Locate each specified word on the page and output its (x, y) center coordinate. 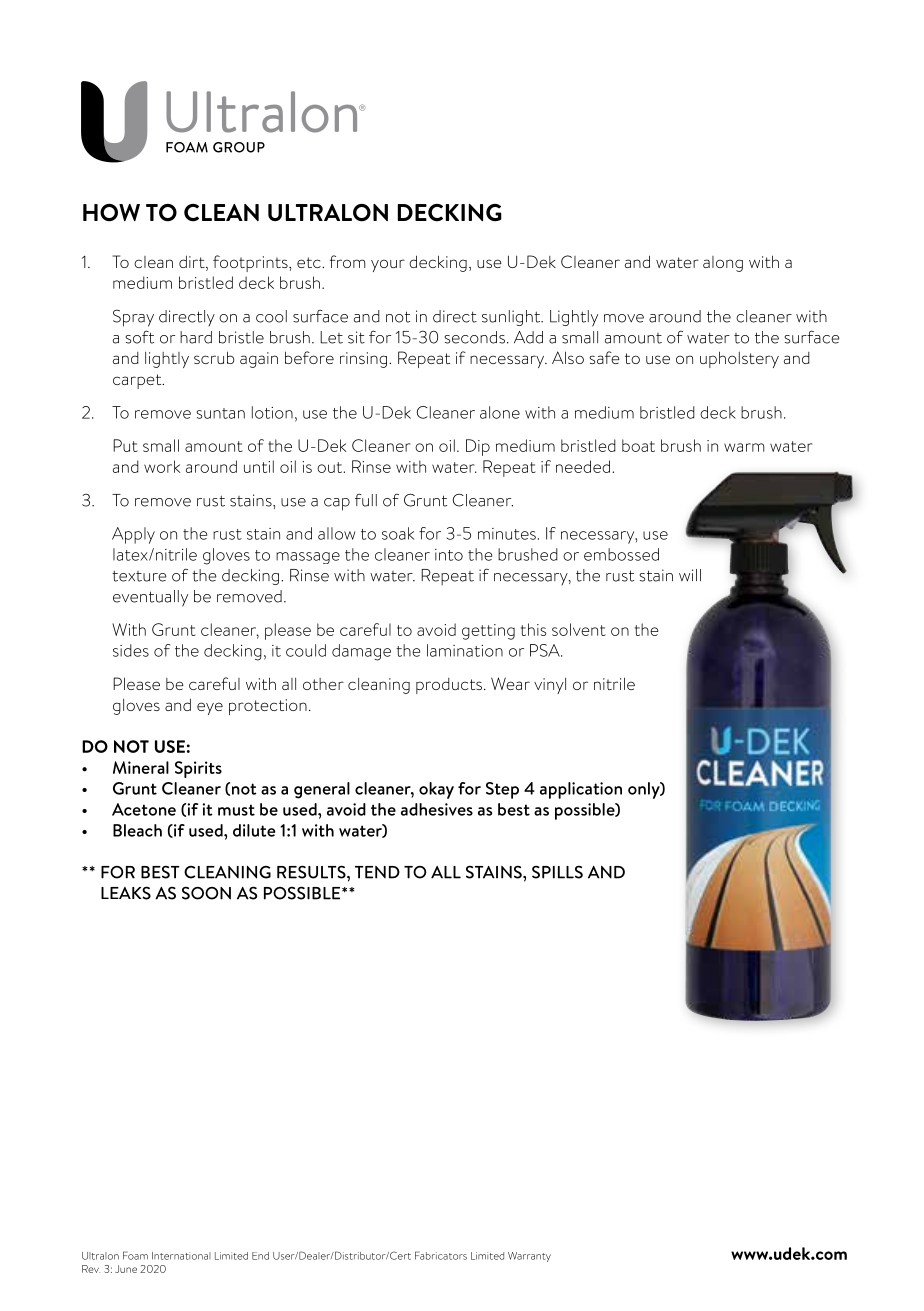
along (723, 264)
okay (436, 790)
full (366, 500)
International (181, 1256)
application (581, 790)
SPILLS (557, 872)
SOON (206, 893)
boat (638, 445)
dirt (193, 263)
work (162, 466)
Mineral (141, 767)
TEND (377, 872)
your (388, 265)
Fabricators (441, 1255)
